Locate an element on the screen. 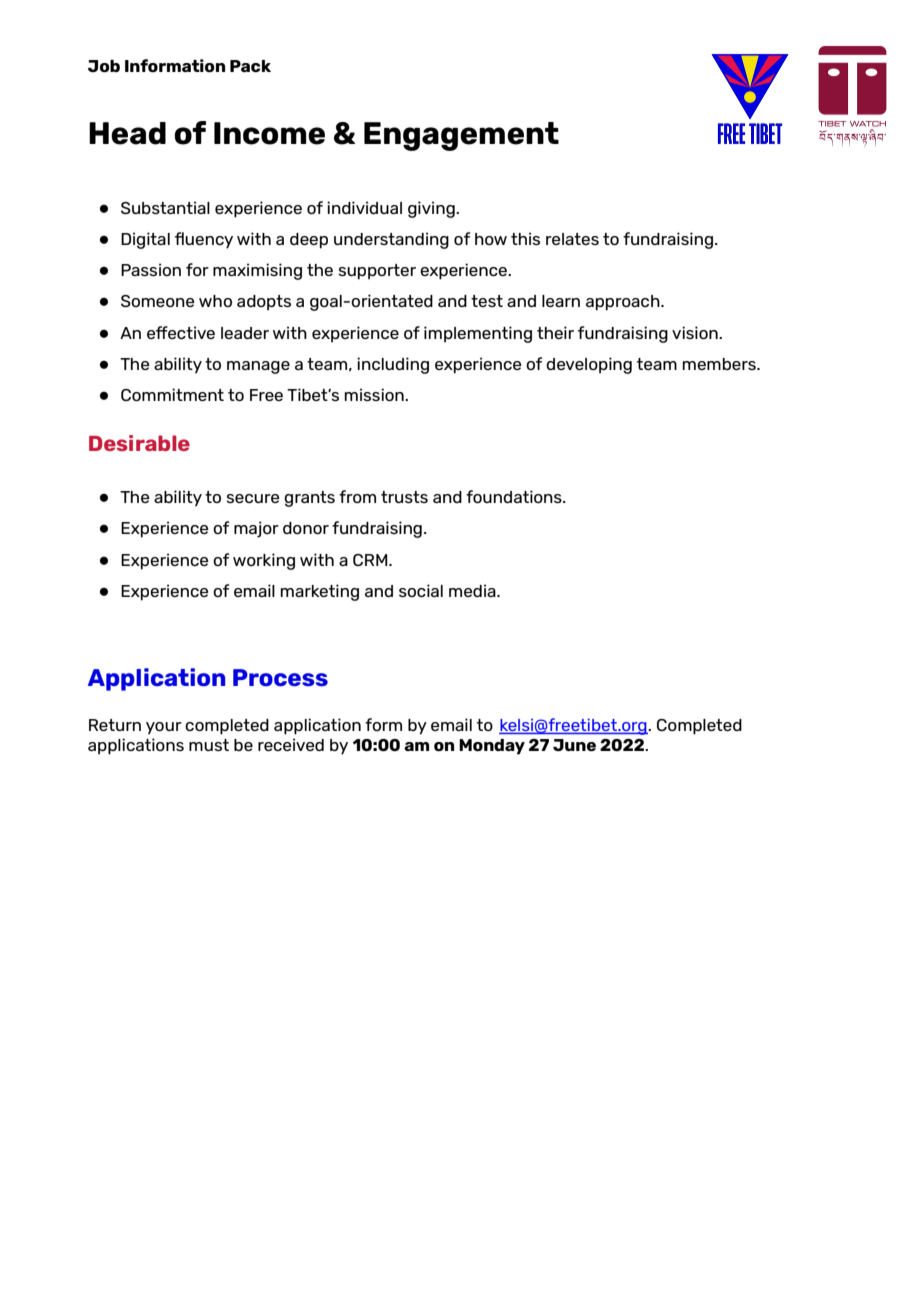 The height and width of the screenshot is (1307, 924). CRM is located at coordinates (371, 560).
